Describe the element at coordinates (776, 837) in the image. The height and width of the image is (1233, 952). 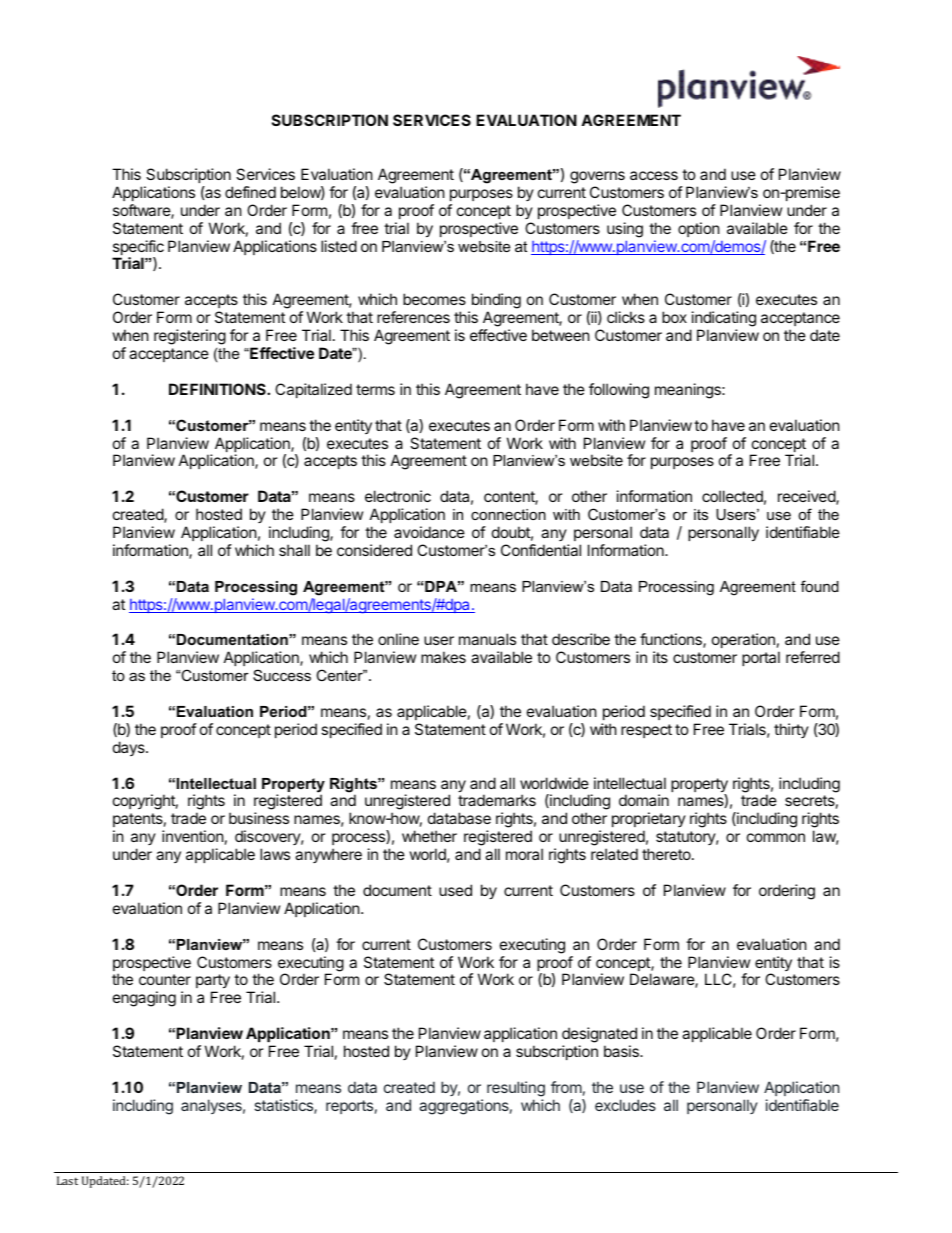
I see `common` at that location.
